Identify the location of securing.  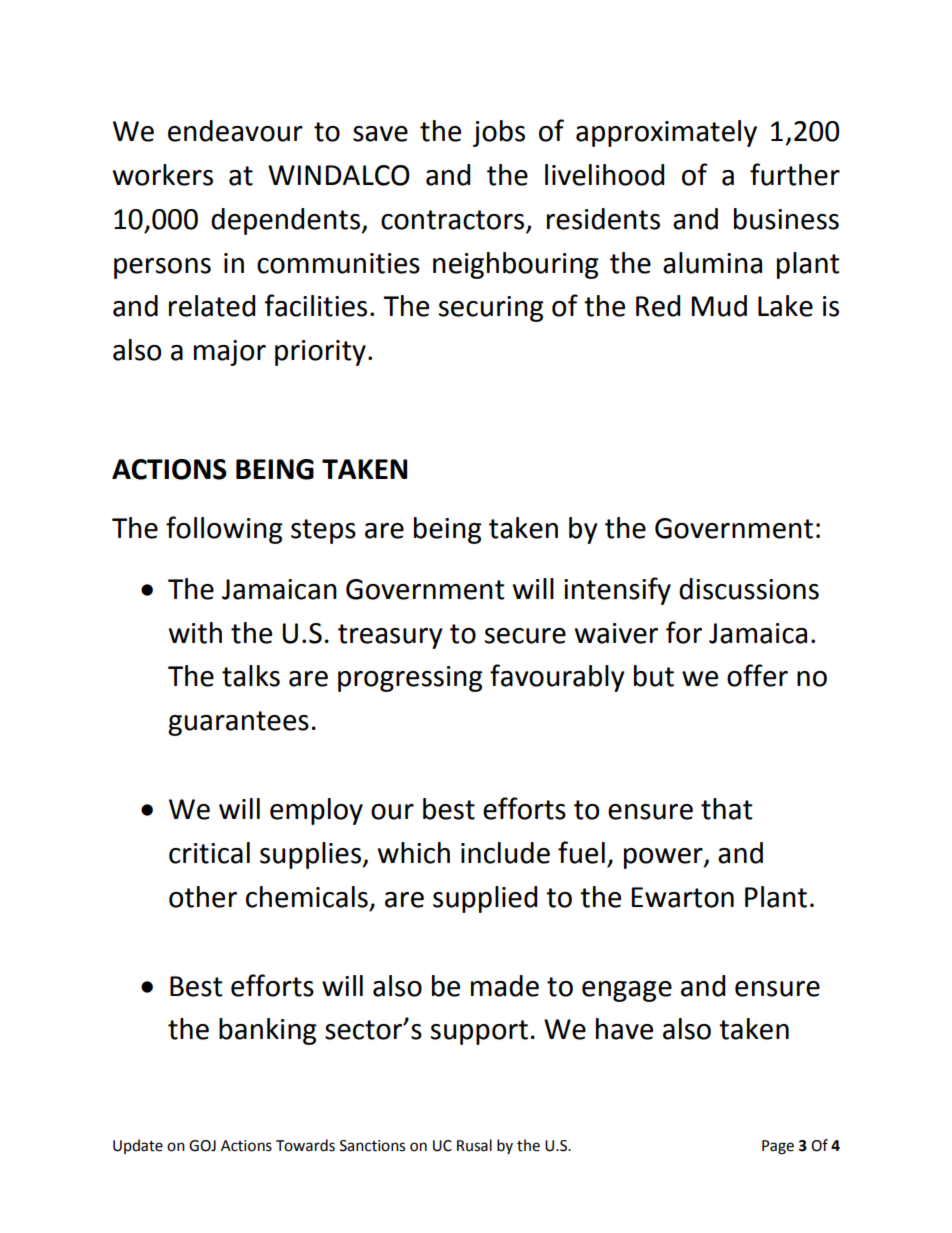
(491, 309).
